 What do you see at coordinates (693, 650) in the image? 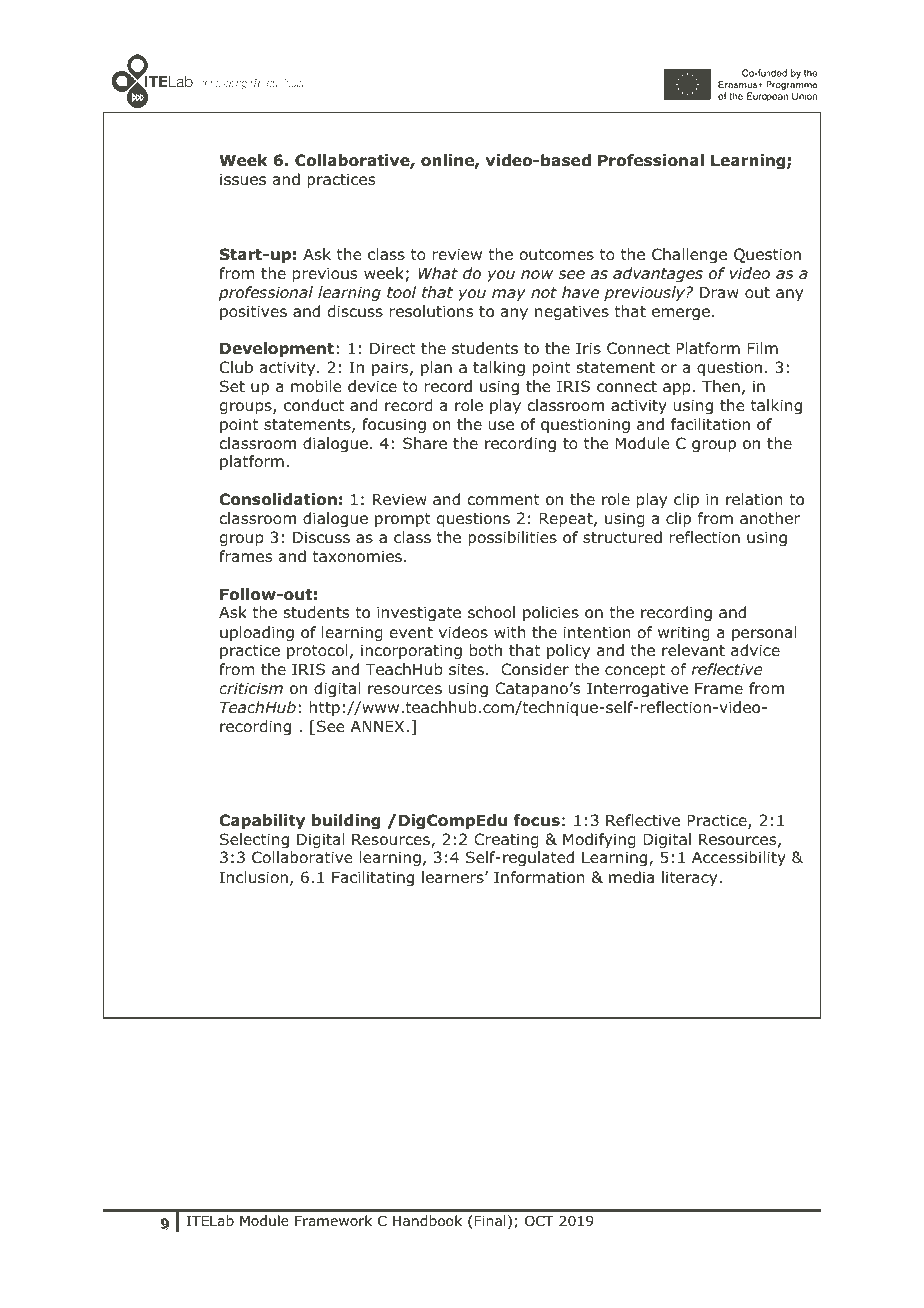
I see `relevant` at bounding box center [693, 650].
